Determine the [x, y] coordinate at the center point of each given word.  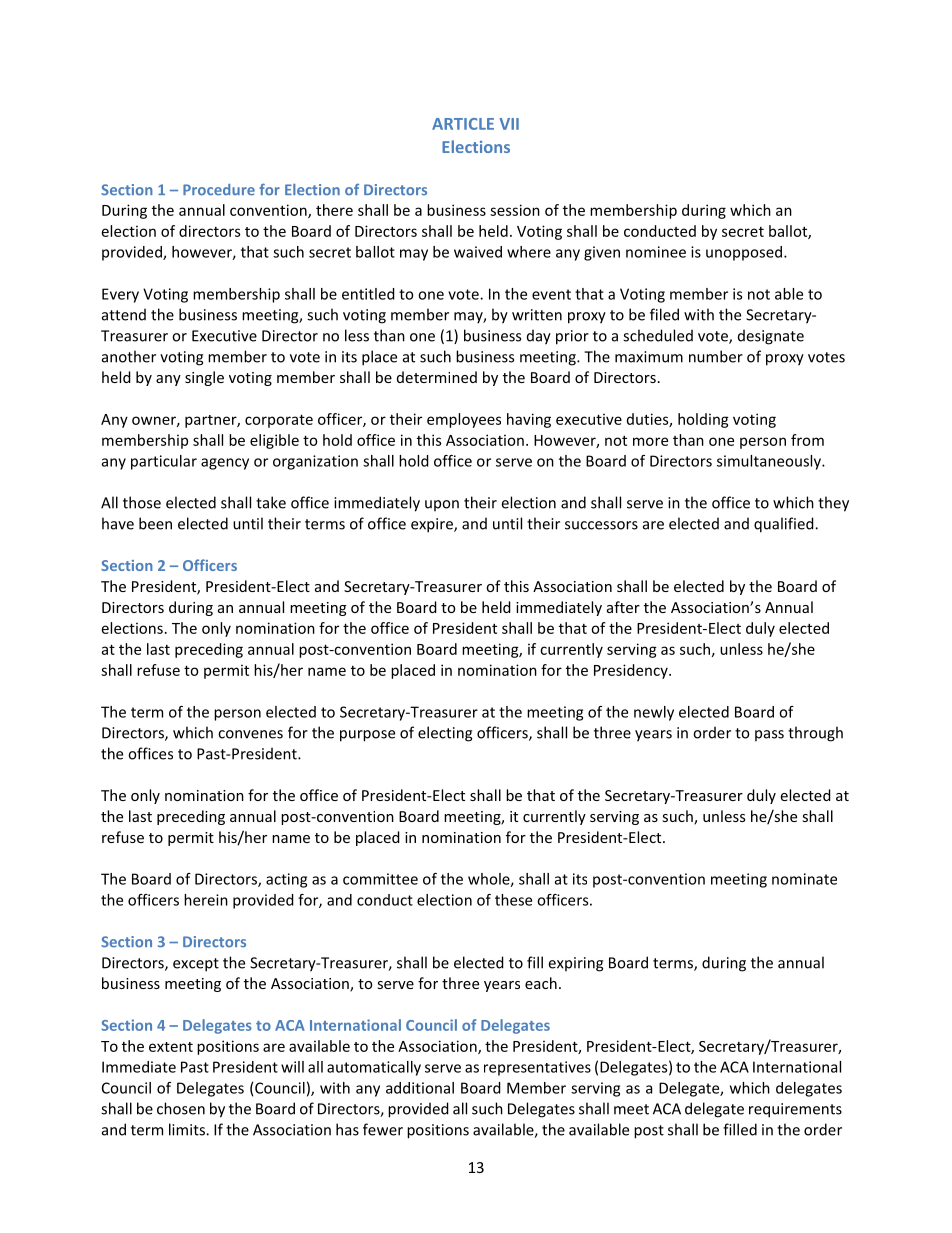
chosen [181, 1108]
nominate [804, 879]
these [513, 900]
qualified [785, 525]
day [539, 337]
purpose [367, 736]
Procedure [219, 190]
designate [771, 337]
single [204, 378]
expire [433, 525]
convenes [250, 734]
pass [769, 735]
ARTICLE [463, 124]
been [155, 523]
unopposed [744, 253]
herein [206, 900]
